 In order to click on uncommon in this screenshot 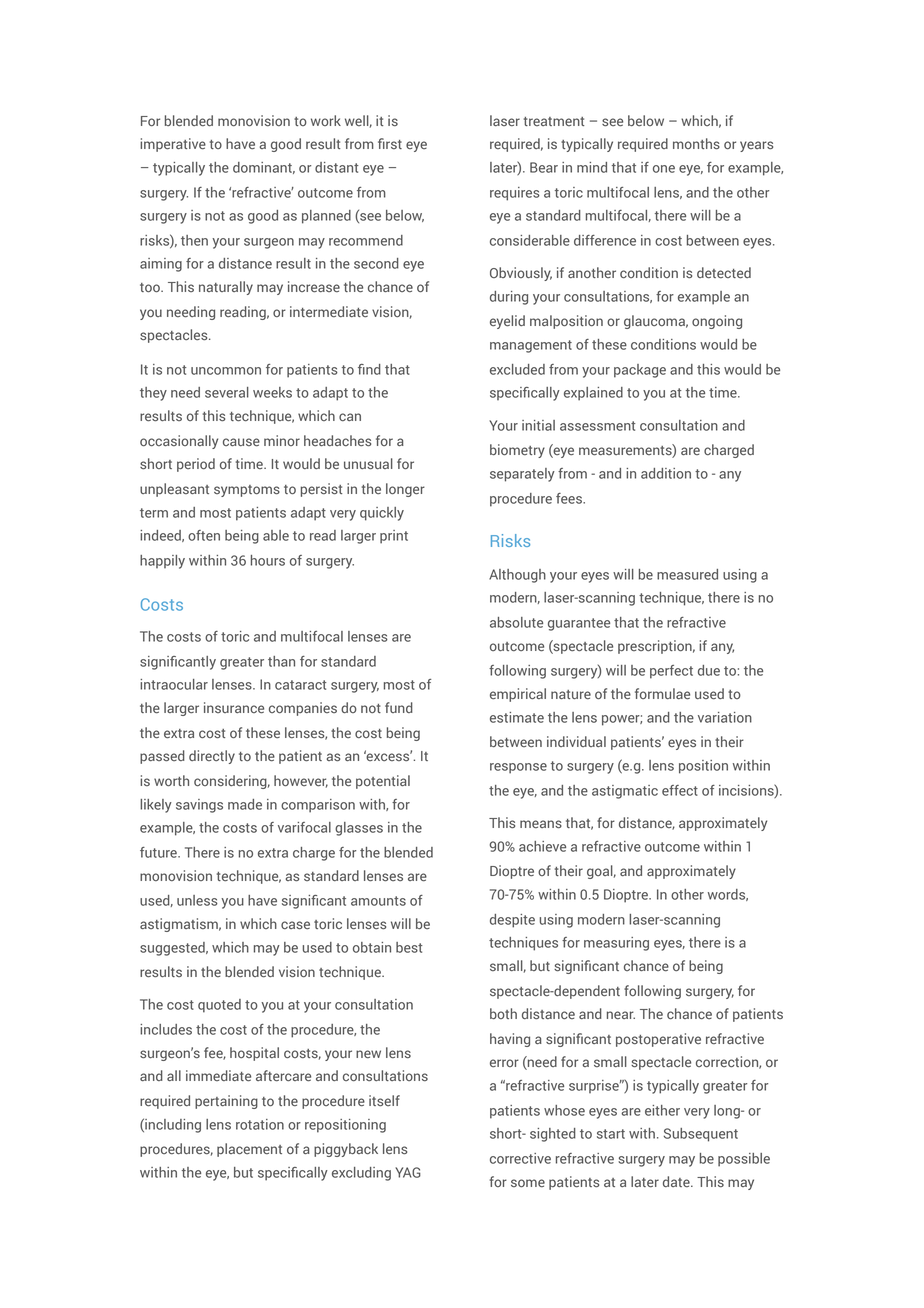, I will do `click(226, 371)`.
